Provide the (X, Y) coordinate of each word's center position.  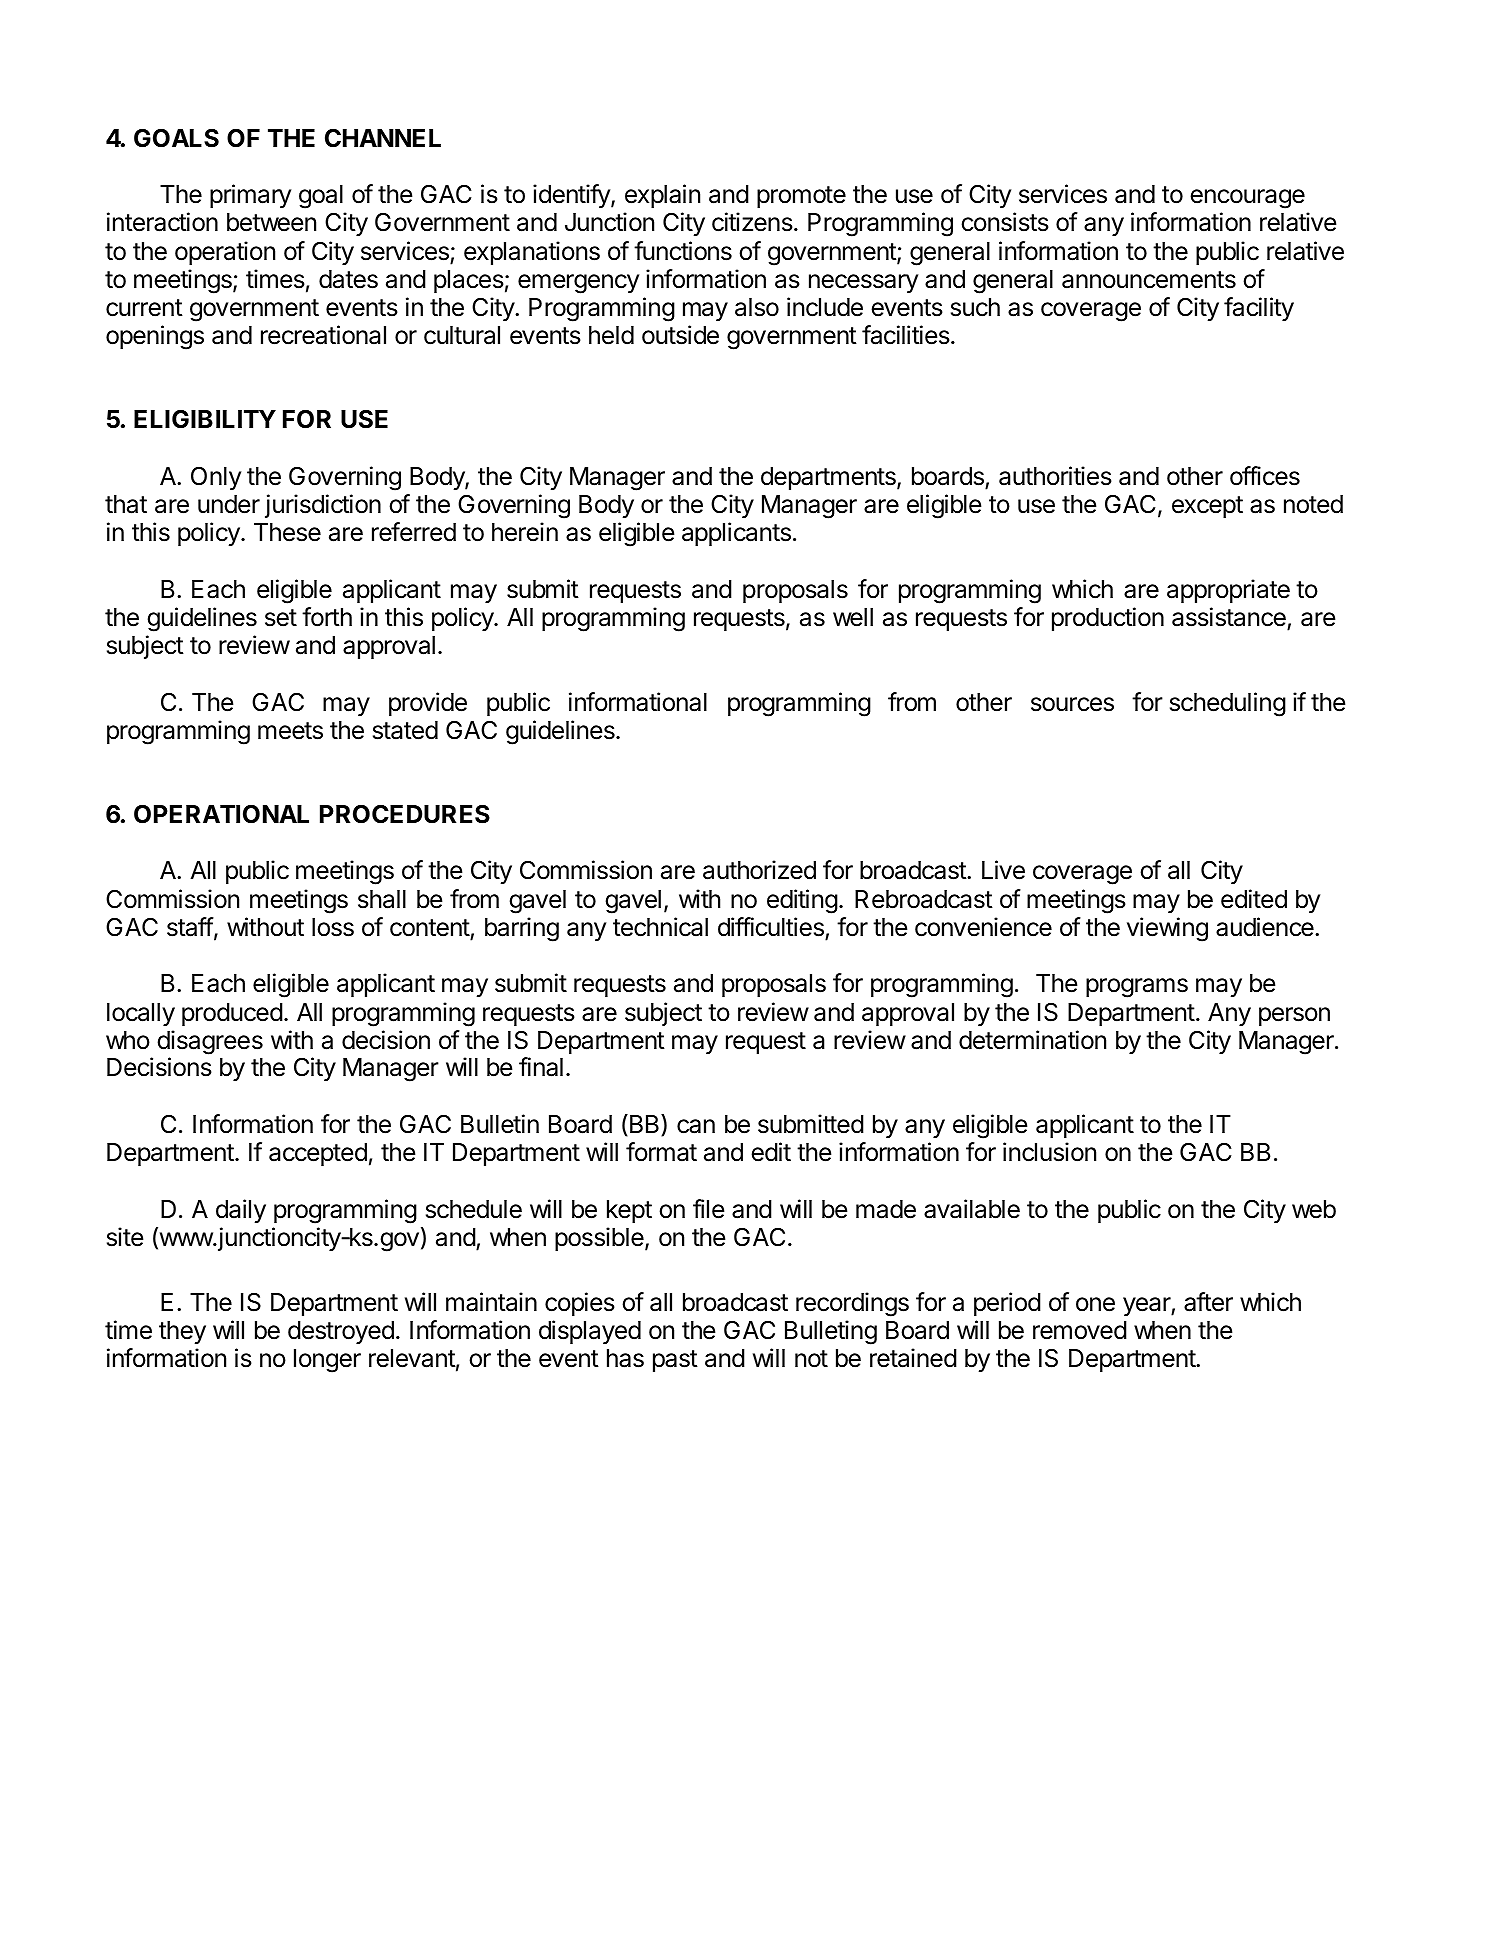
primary (250, 196)
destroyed (341, 1332)
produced (232, 1014)
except (1207, 507)
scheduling (1228, 704)
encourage (1247, 199)
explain (662, 196)
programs (1137, 988)
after (1208, 1302)
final (541, 1067)
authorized (759, 870)
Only (216, 478)
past (675, 1361)
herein (525, 532)
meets (290, 731)
